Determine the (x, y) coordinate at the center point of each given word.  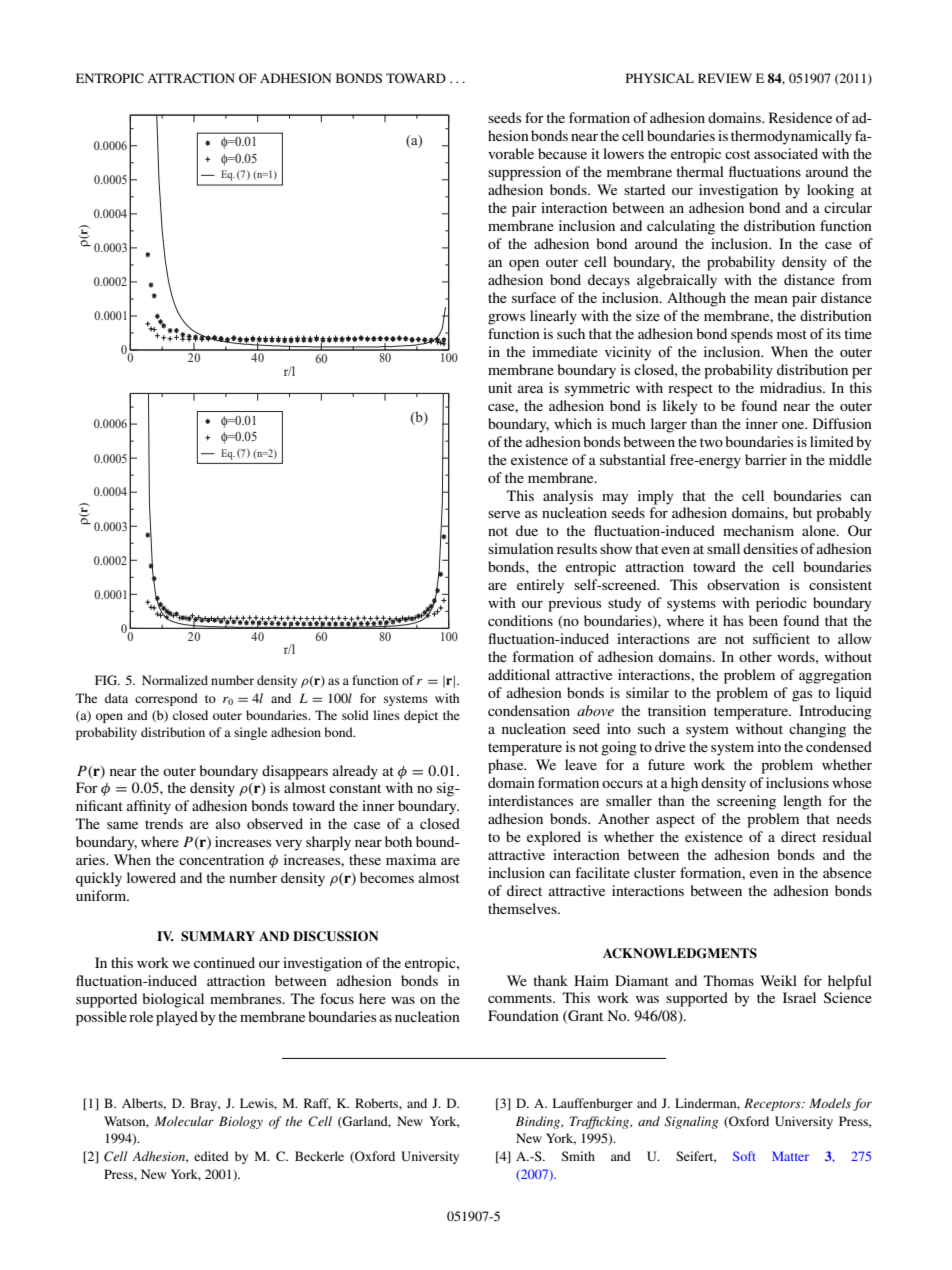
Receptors (773, 1104)
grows (506, 319)
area (530, 389)
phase (507, 766)
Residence (800, 117)
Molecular (184, 1121)
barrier (766, 459)
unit (500, 387)
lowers (623, 153)
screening (746, 802)
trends (164, 823)
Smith (578, 1156)
